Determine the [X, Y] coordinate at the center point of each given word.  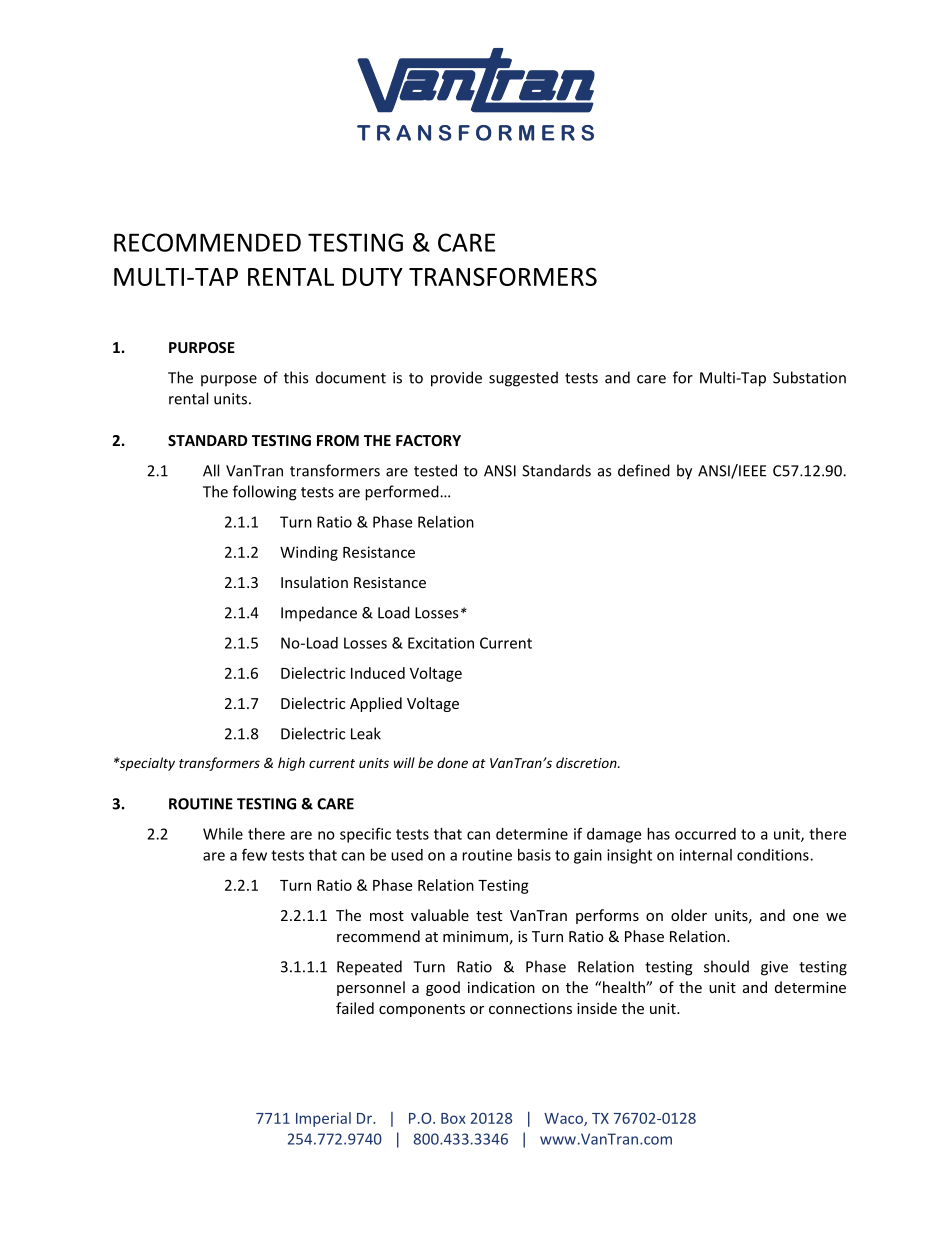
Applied [376, 704]
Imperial [323, 1119]
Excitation [441, 643]
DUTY [373, 277]
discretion [587, 762]
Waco [564, 1119]
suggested [523, 379]
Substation [809, 377]
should [726, 966]
